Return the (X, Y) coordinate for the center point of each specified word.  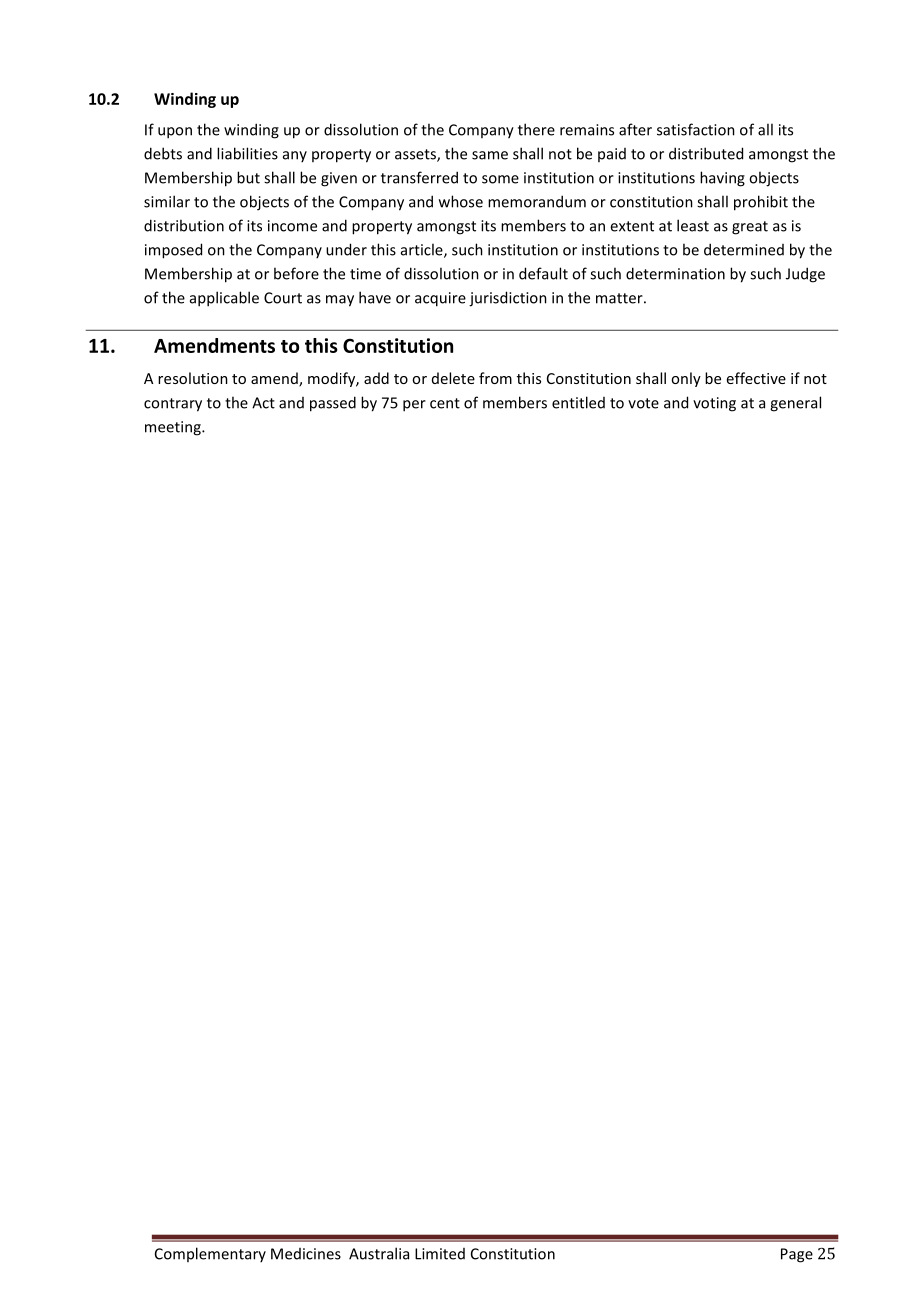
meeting (174, 428)
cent (445, 403)
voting (714, 404)
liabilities (247, 153)
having (722, 179)
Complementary (210, 1254)
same (490, 155)
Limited (440, 1254)
